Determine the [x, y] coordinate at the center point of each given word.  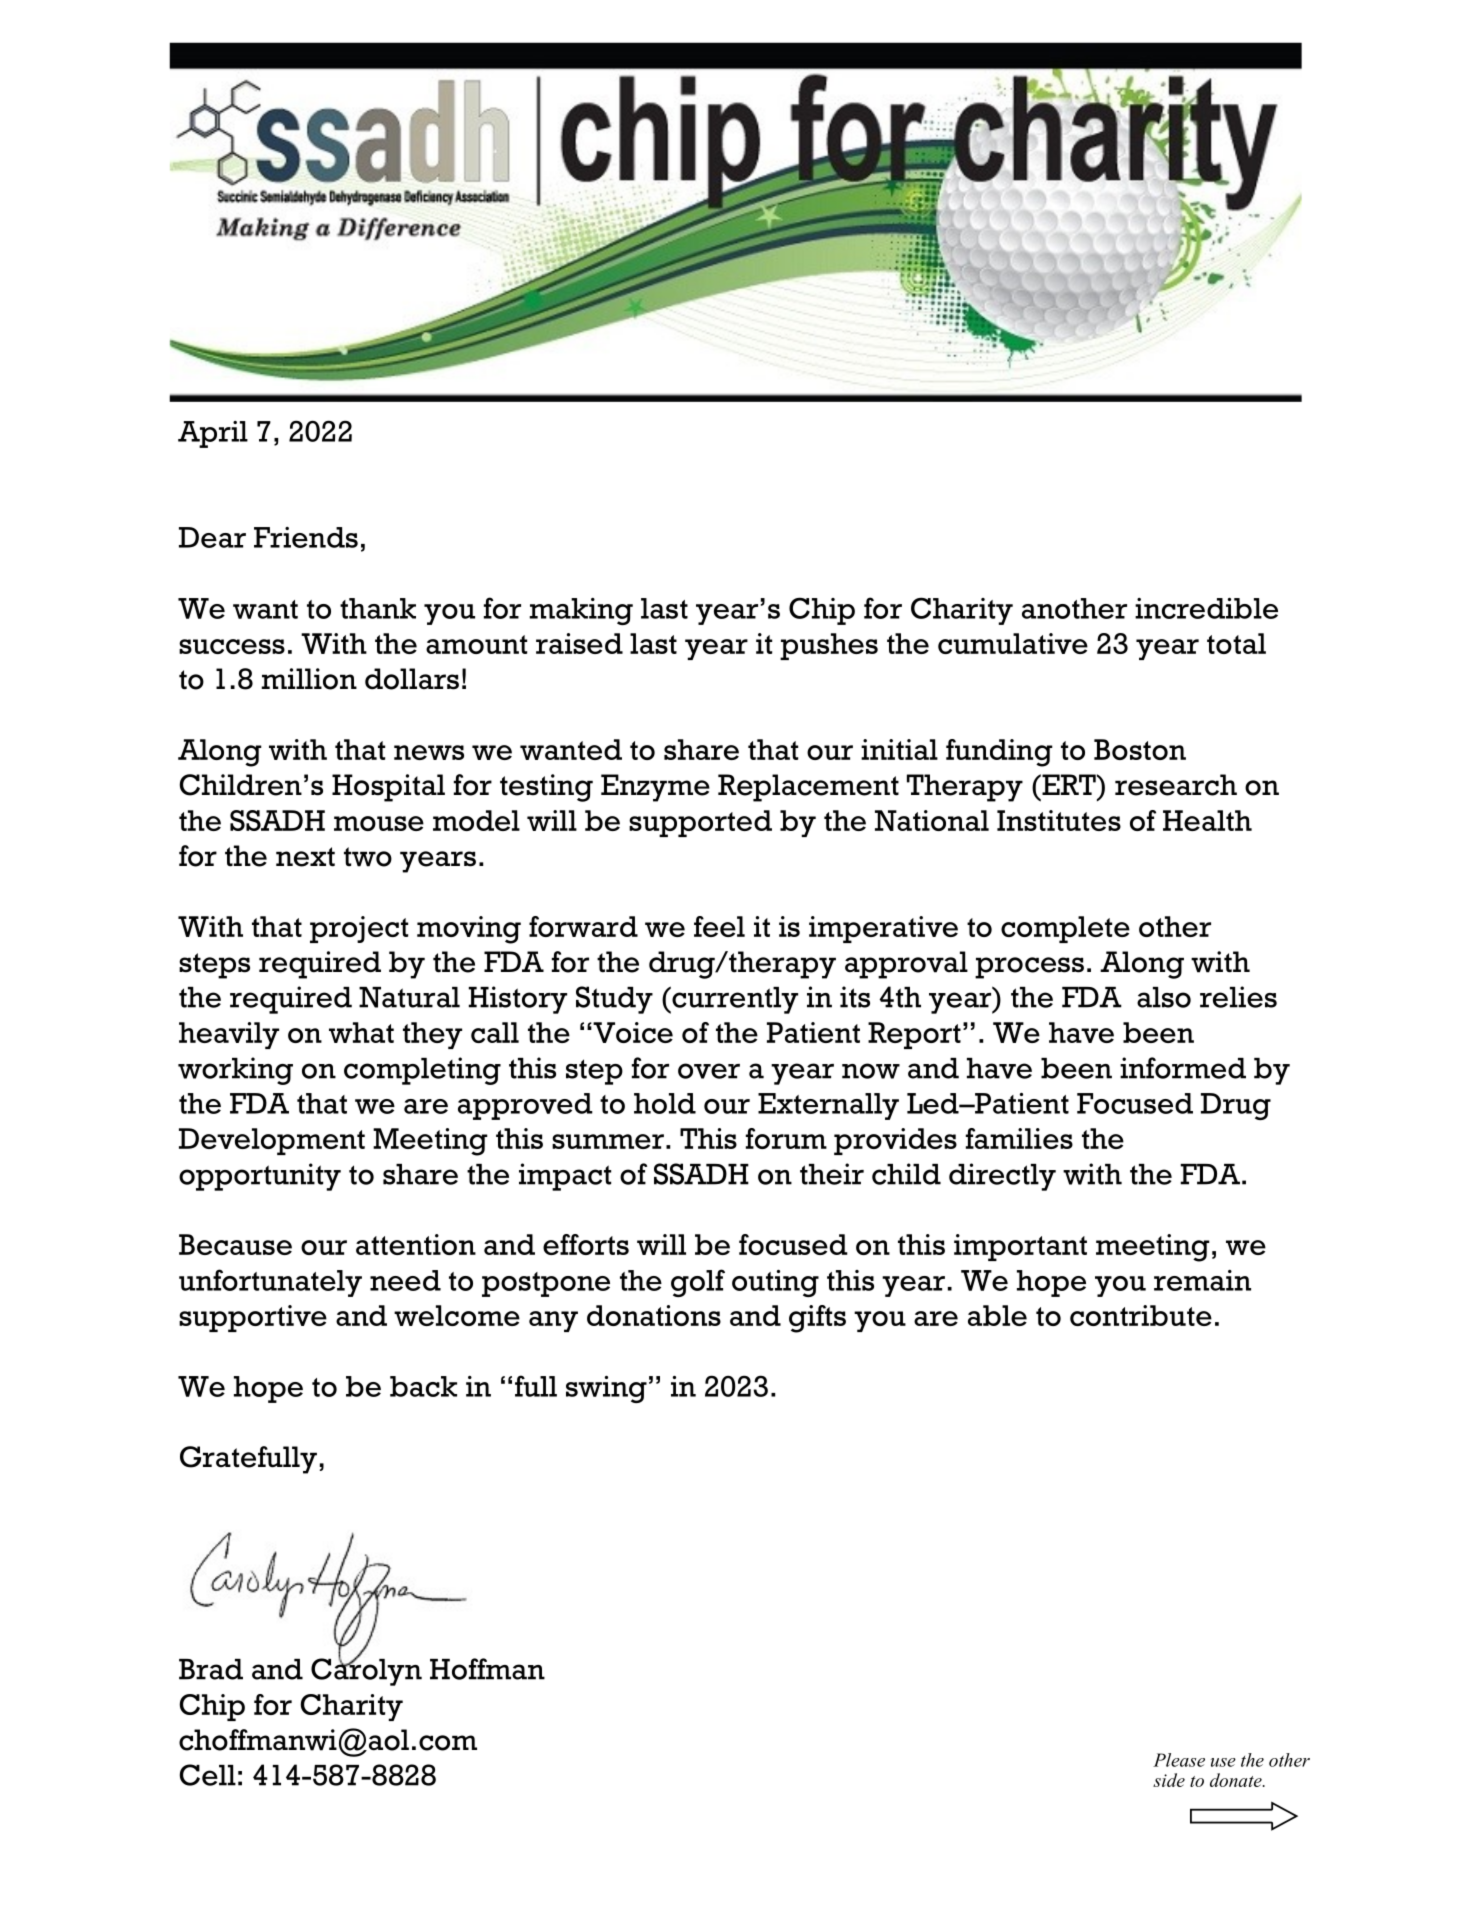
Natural [409, 997]
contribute [1141, 1315]
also [1164, 997]
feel [719, 926]
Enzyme [655, 788]
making [581, 611]
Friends [306, 537]
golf [698, 1283]
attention [416, 1244]
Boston [1140, 749]
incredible [1206, 608]
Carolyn [366, 1671]
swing [606, 1389]
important [1020, 1247]
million [309, 679]
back [423, 1386]
